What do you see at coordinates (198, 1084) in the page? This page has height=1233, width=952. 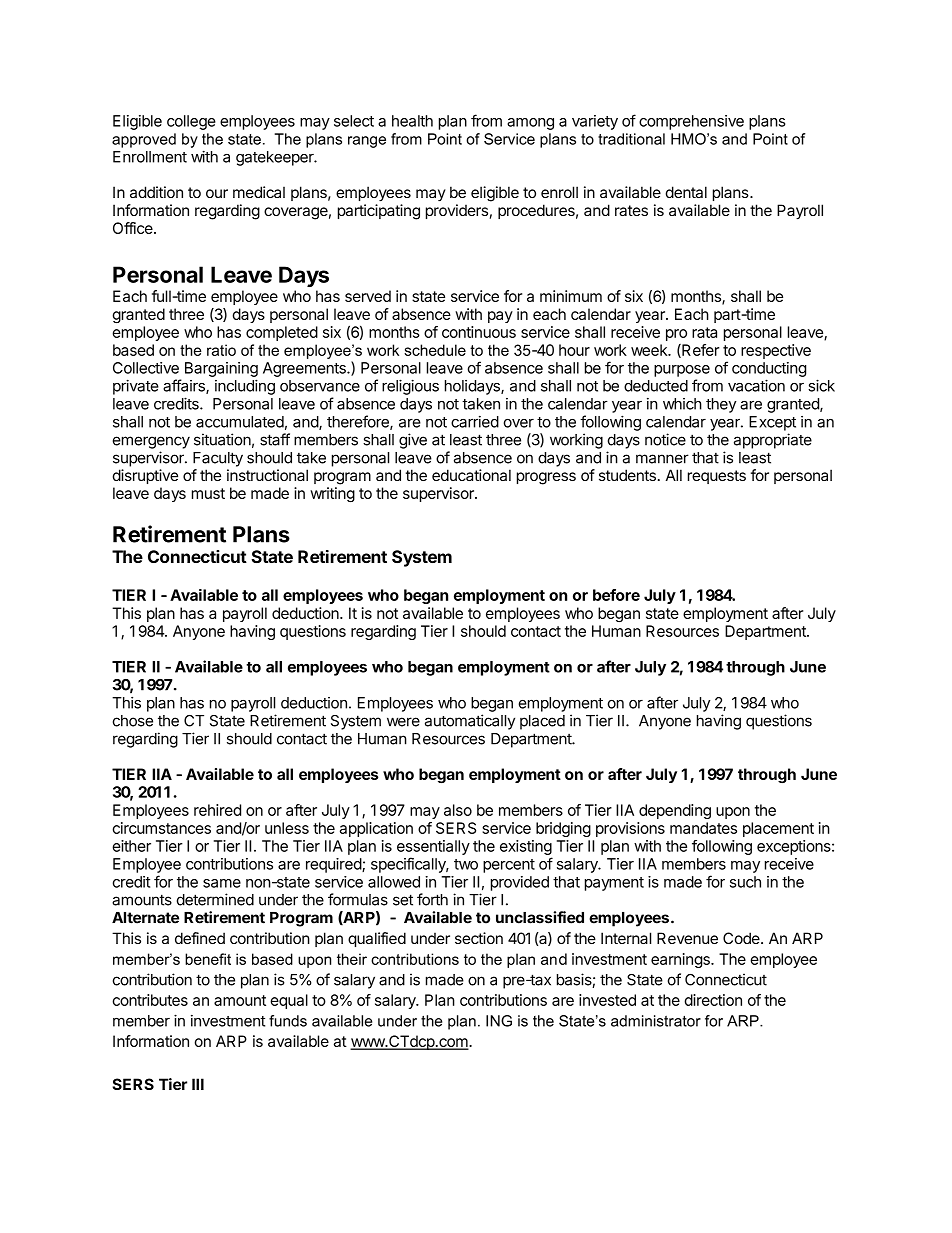 I see `III` at bounding box center [198, 1084].
